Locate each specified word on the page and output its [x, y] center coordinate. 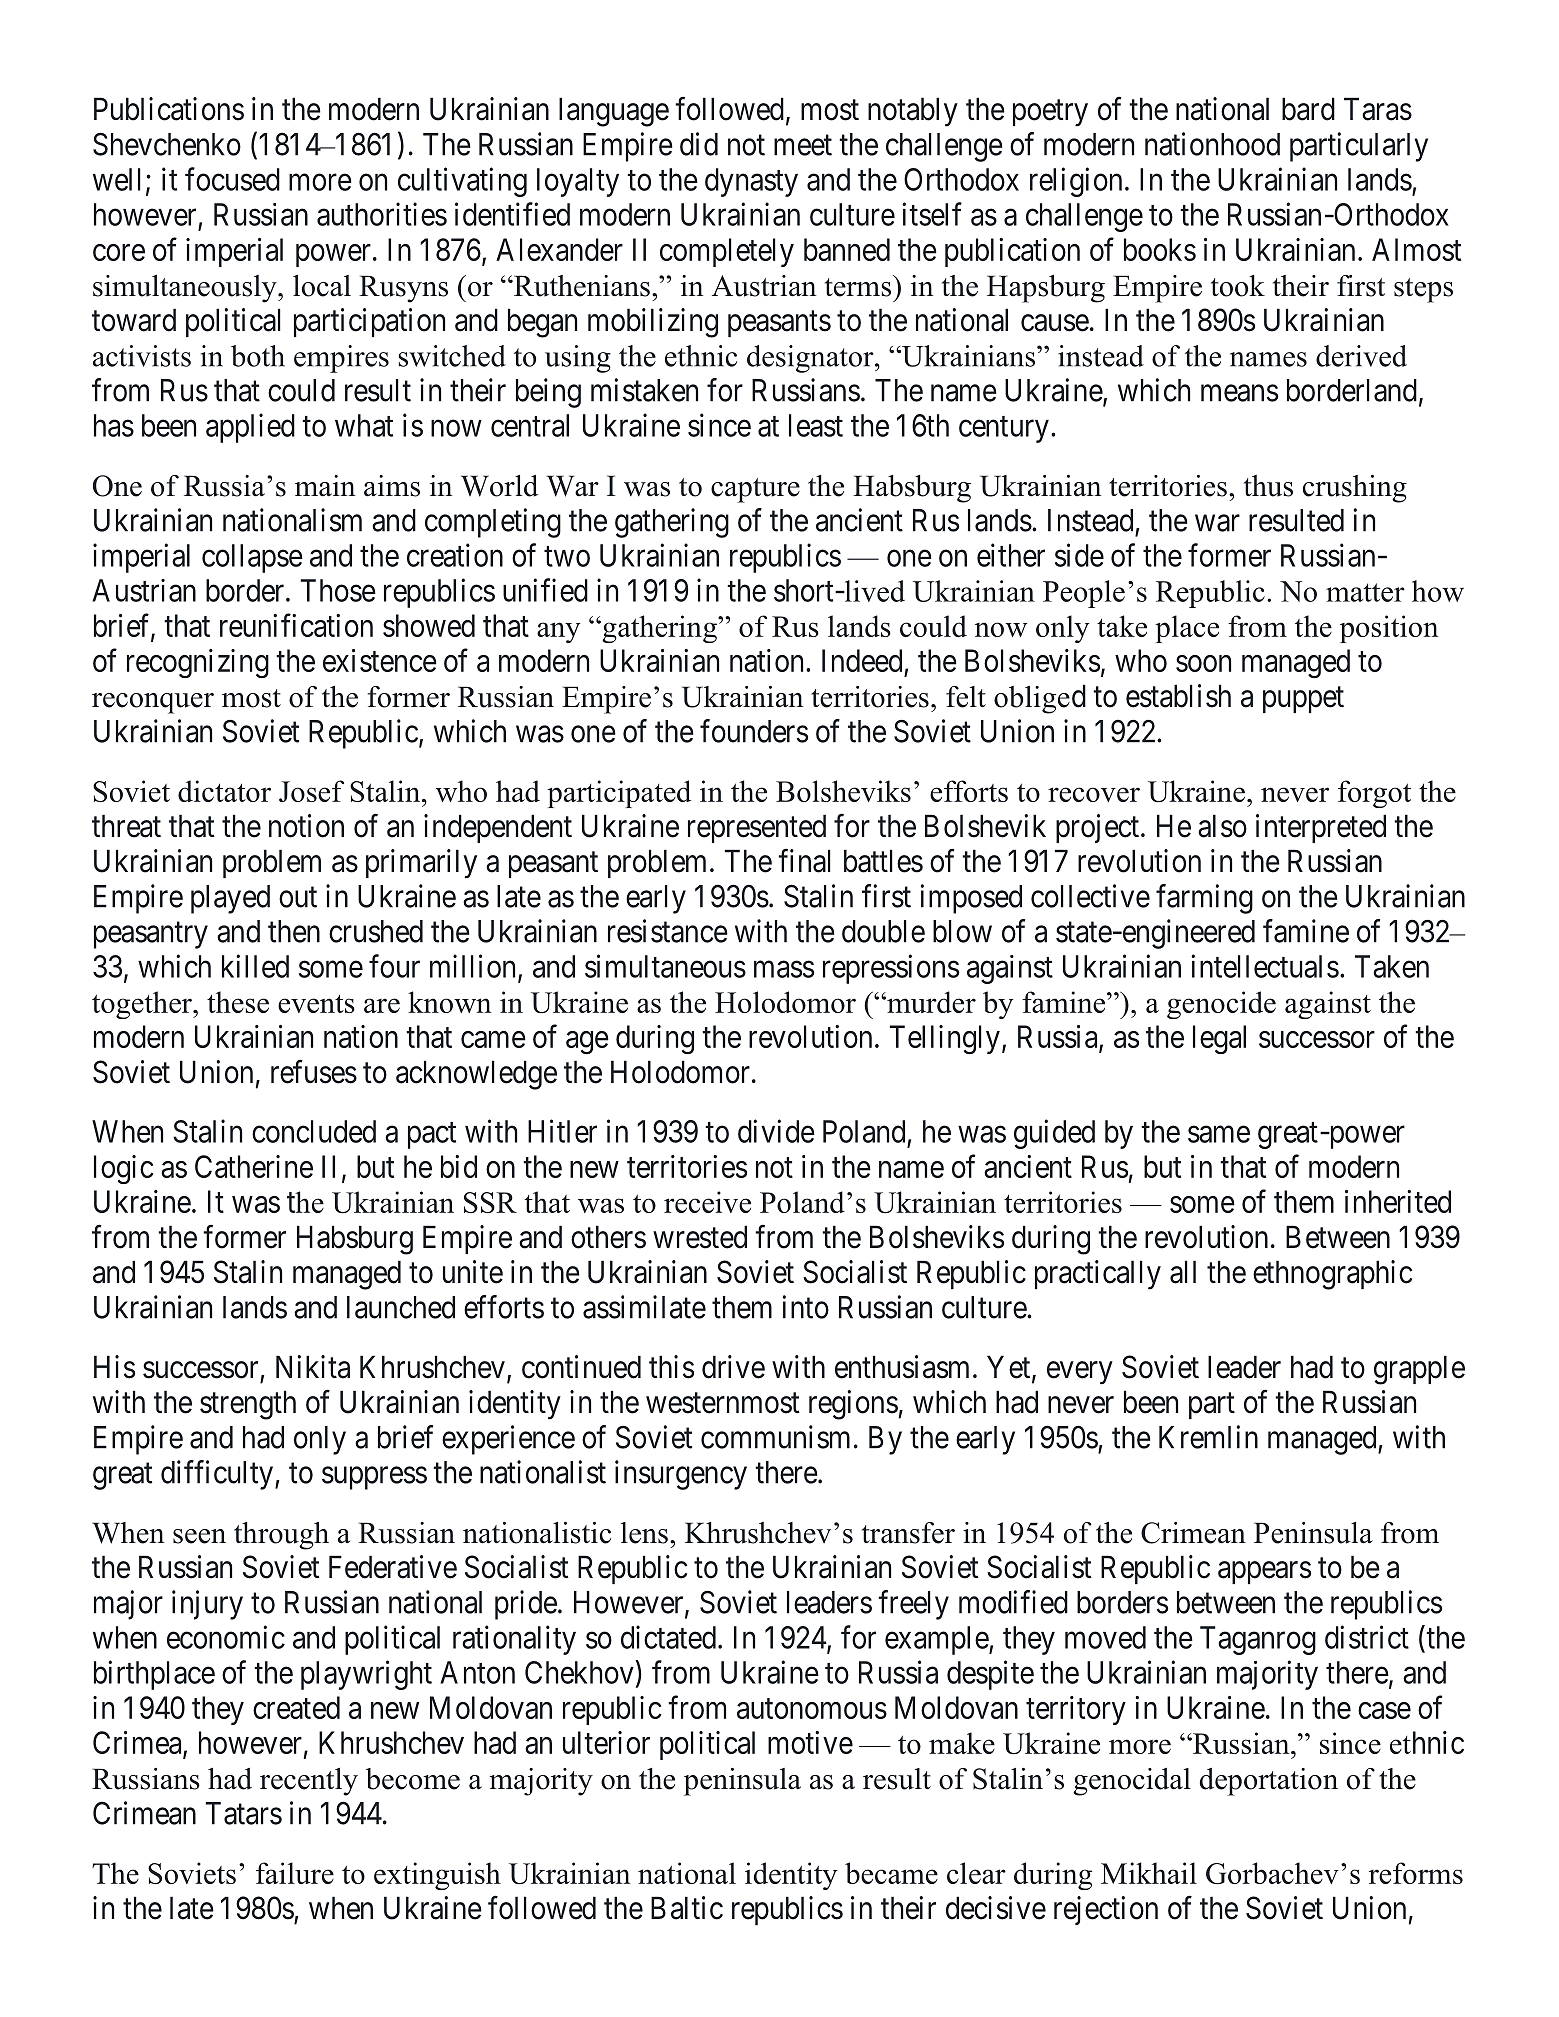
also [1222, 826]
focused [232, 179]
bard [1308, 109]
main [325, 486]
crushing [1355, 489]
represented [757, 828]
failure [295, 1873]
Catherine [254, 1166]
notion [306, 826]
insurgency [681, 1475]
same [1219, 1134]
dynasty [751, 182]
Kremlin [1208, 1437]
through [281, 1536]
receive [707, 1202]
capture [755, 490]
